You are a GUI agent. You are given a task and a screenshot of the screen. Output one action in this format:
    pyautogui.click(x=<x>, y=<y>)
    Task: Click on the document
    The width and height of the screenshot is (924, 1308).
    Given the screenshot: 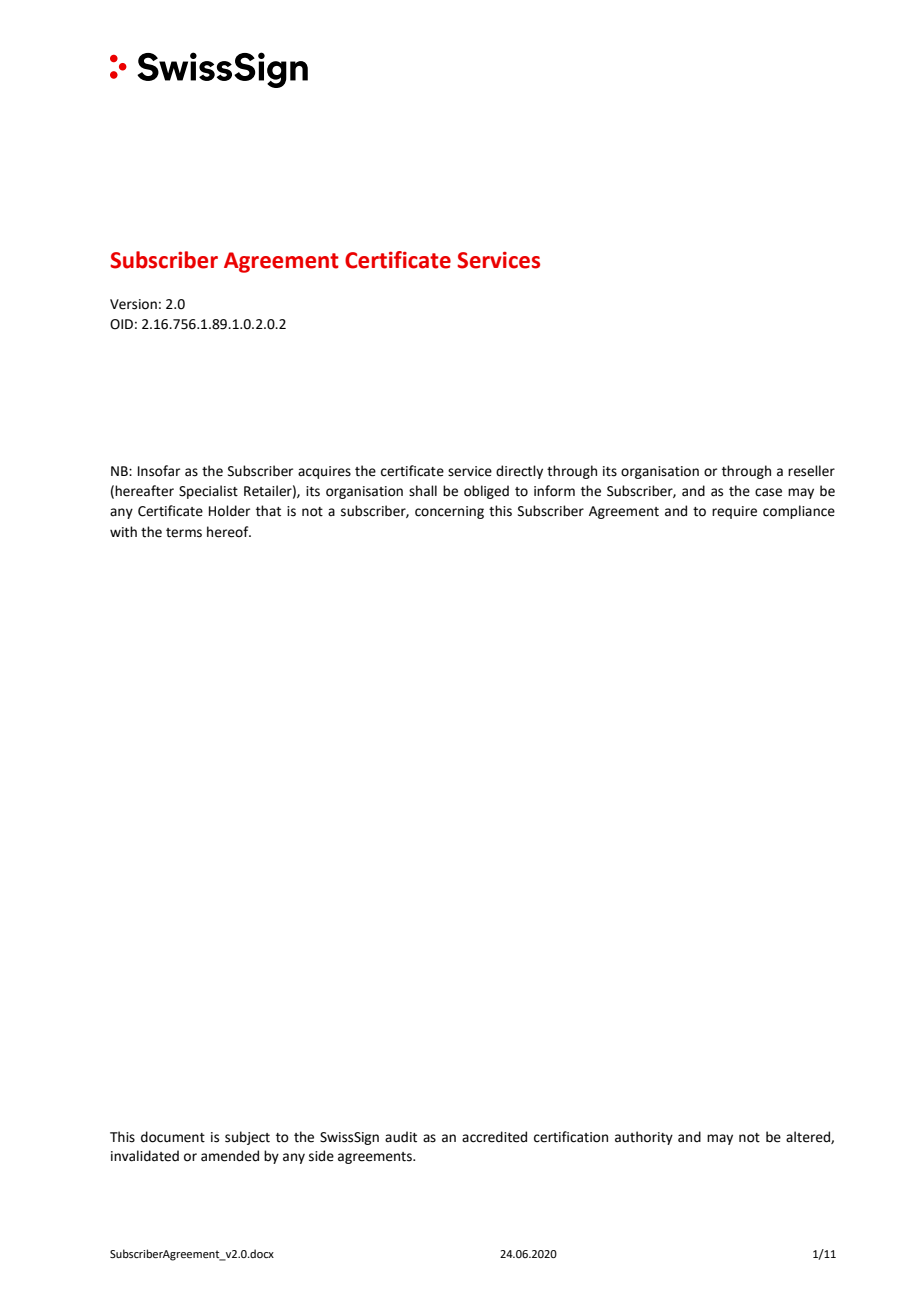 What is the action you would take?
    pyautogui.click(x=173, y=1137)
